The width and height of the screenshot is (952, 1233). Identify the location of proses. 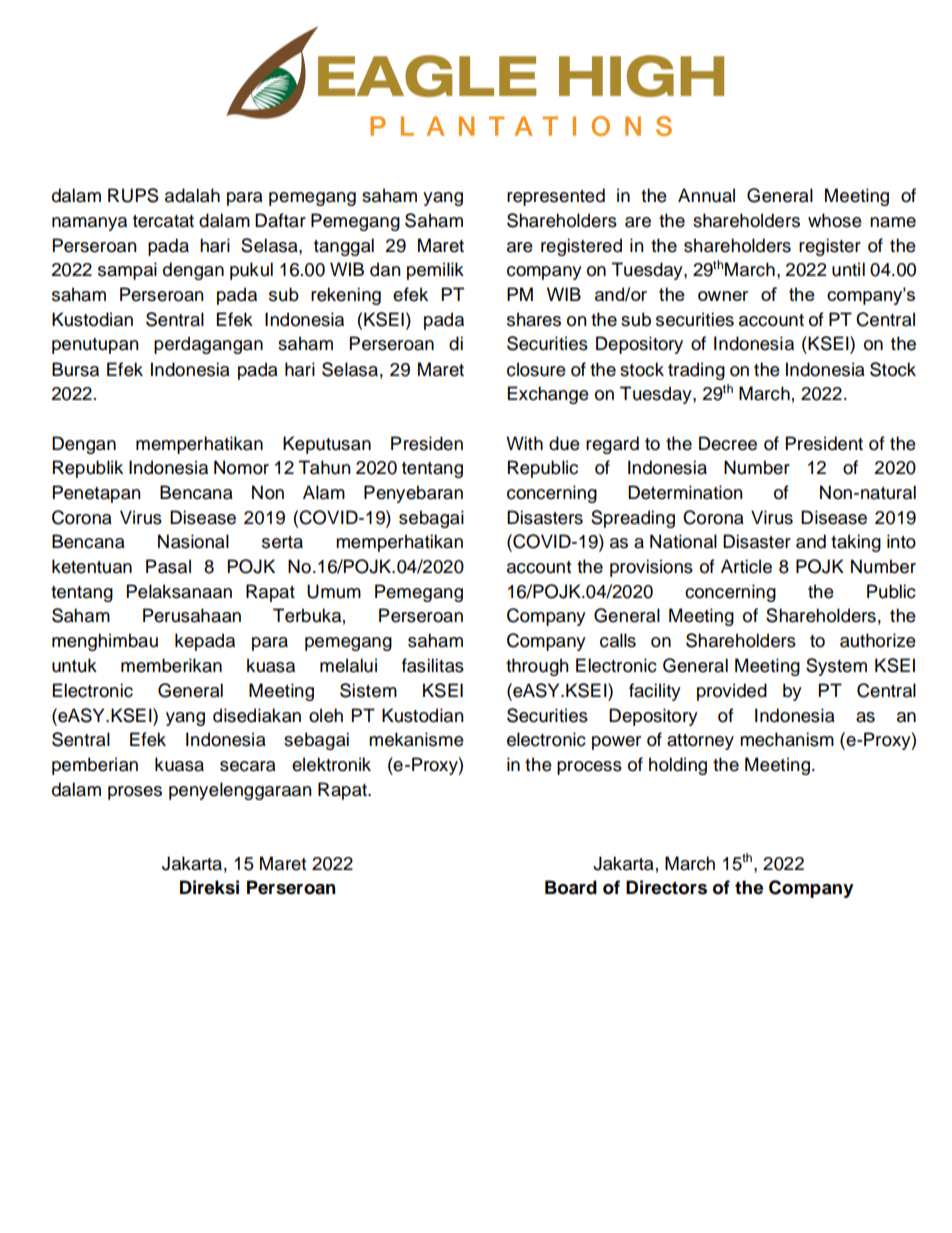
(135, 793).
